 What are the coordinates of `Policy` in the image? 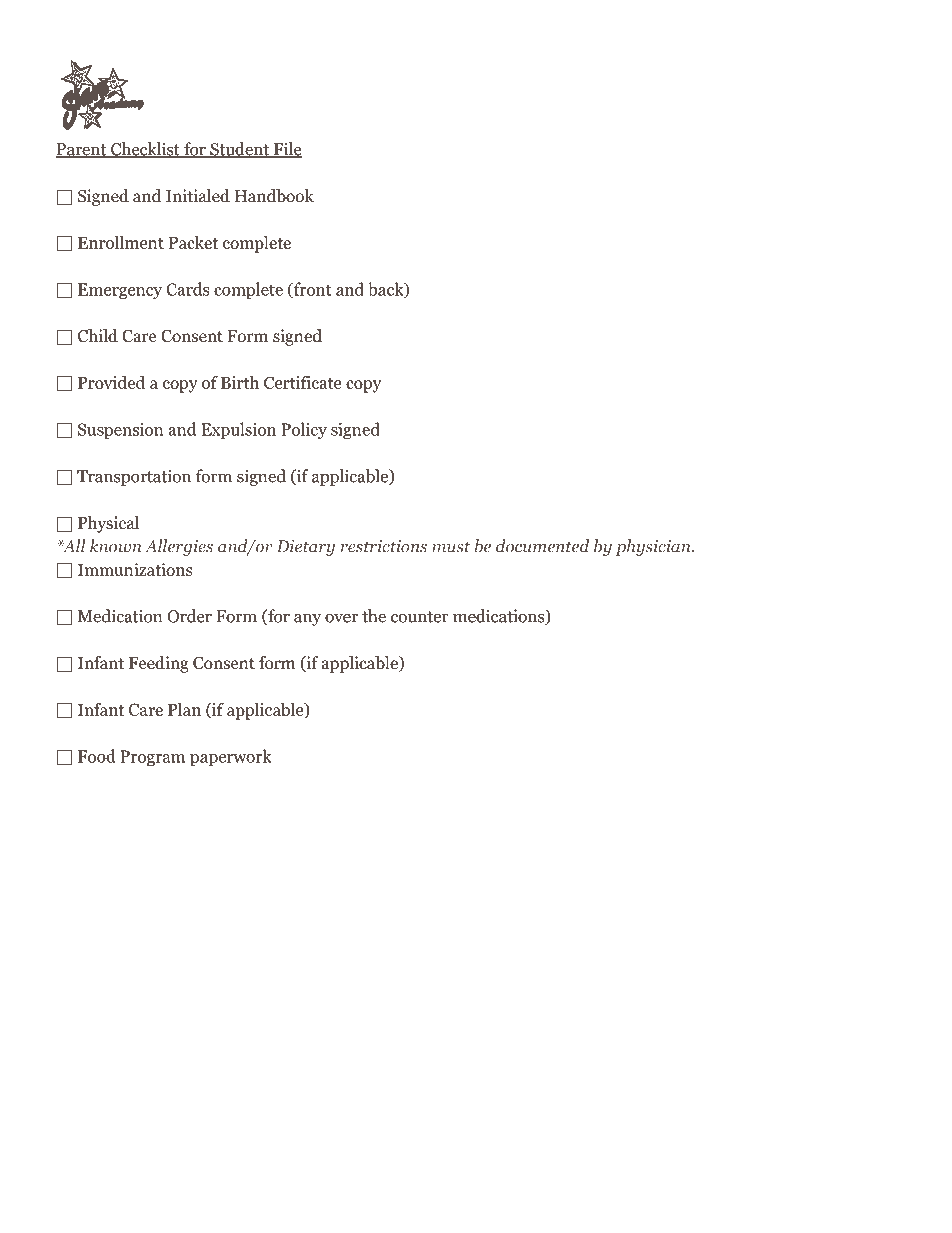 It's located at (304, 430).
